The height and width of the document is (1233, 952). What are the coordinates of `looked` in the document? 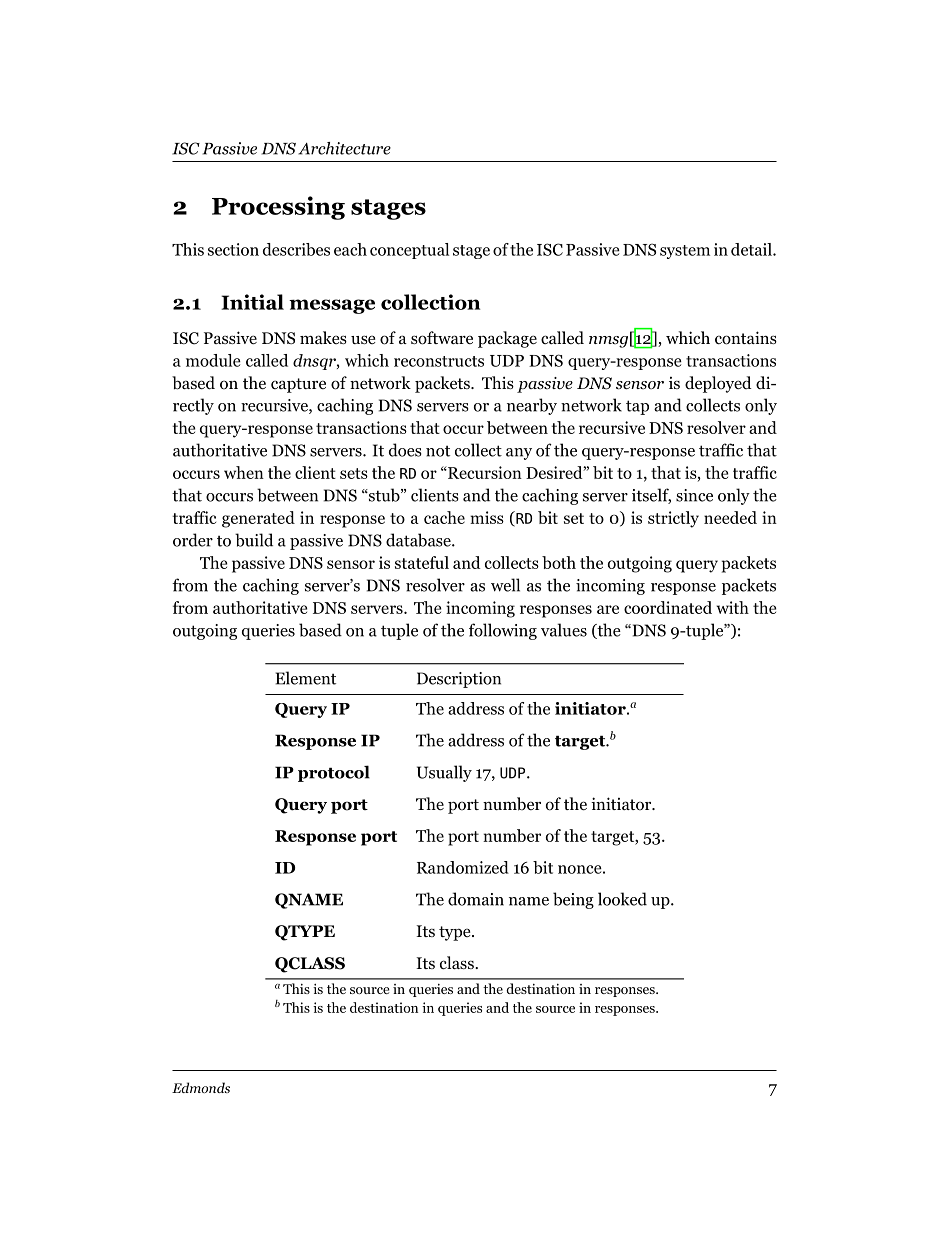 It's located at (622, 899).
